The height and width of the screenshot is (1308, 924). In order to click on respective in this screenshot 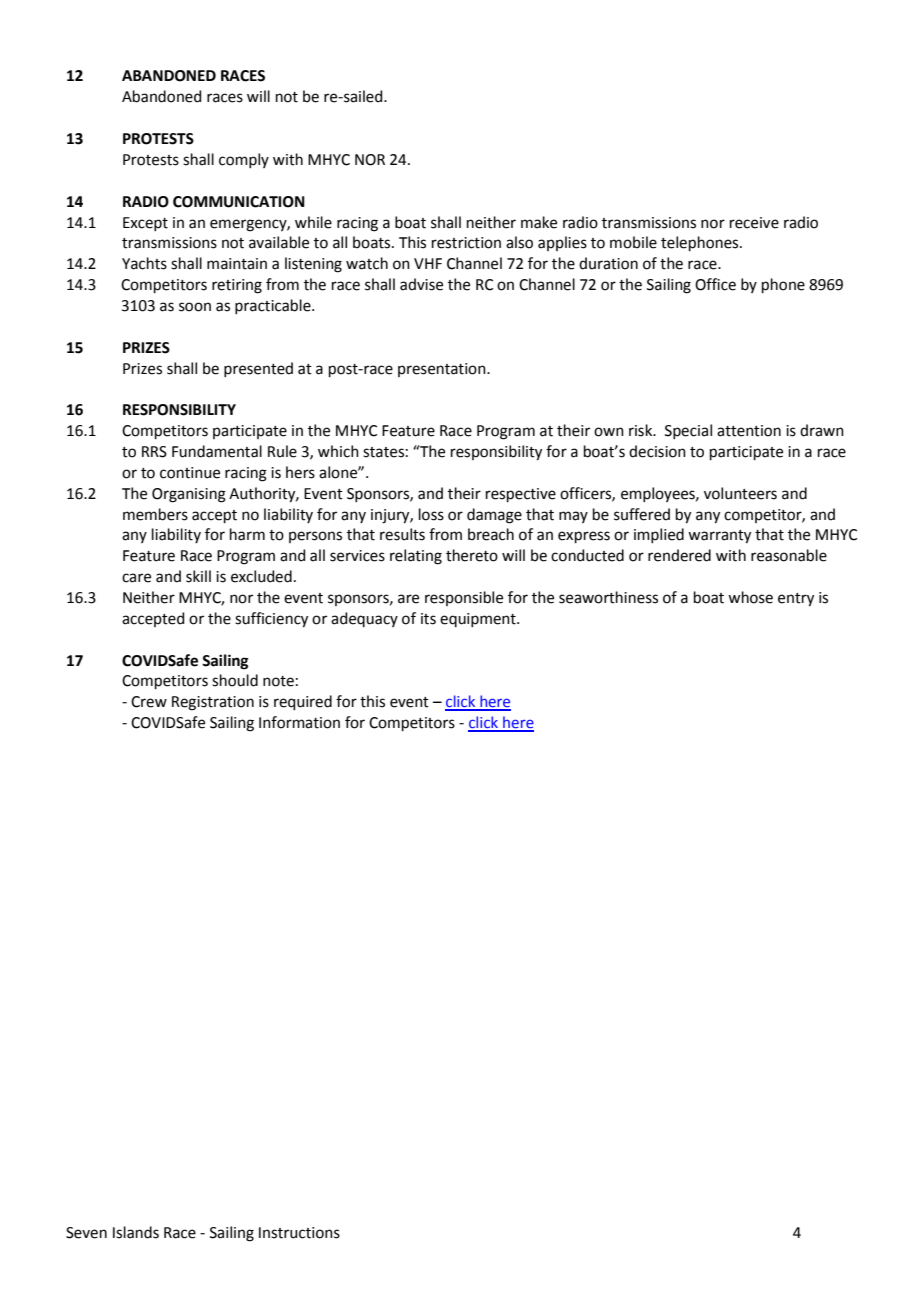, I will do `click(521, 495)`.
